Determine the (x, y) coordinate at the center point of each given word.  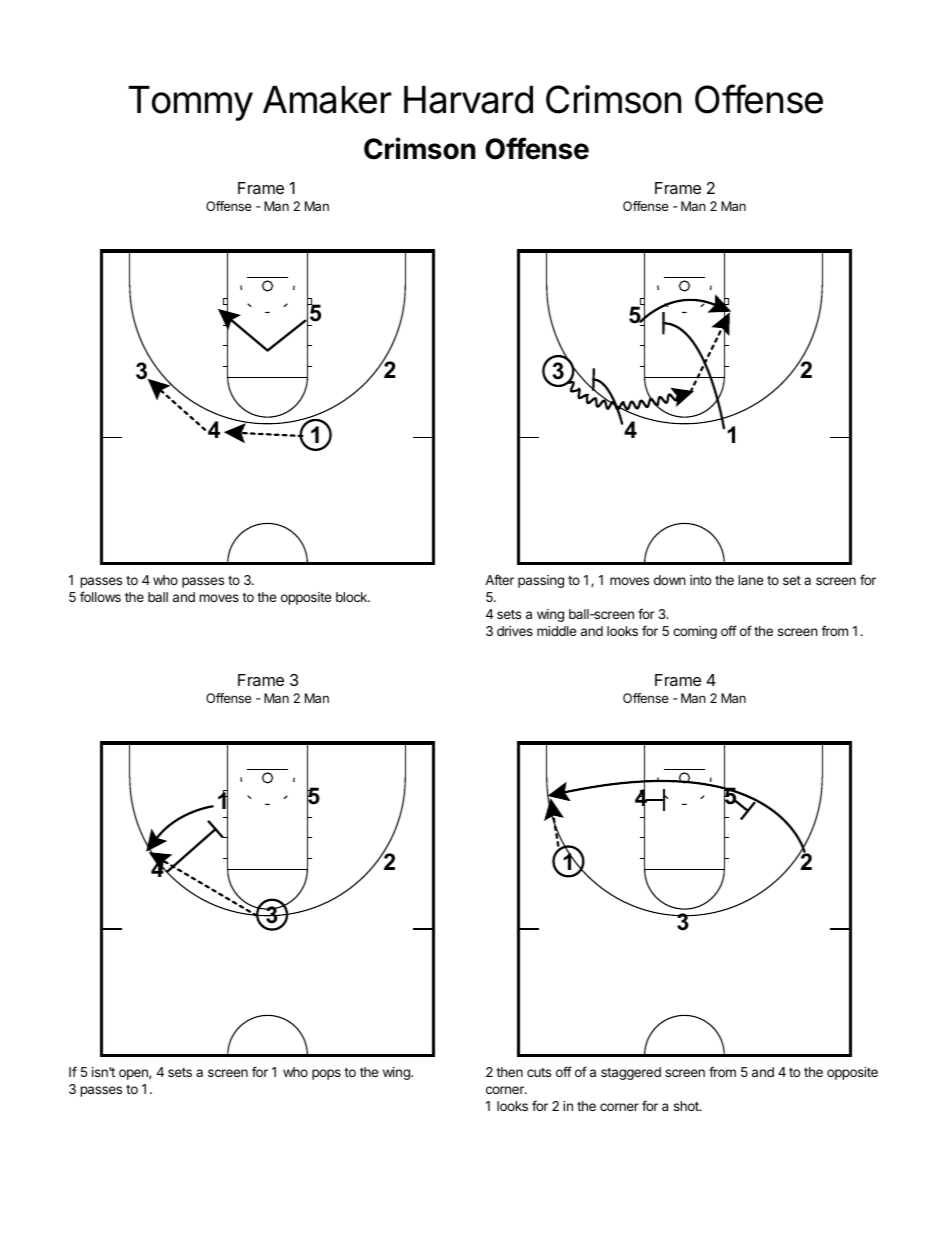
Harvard (468, 100)
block (353, 597)
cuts (539, 1072)
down (670, 580)
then (509, 1072)
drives (515, 631)
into (700, 580)
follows (100, 596)
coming (695, 632)
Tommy (190, 103)
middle (556, 631)
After (499, 579)
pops (326, 1074)
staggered (631, 1073)
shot (687, 1106)
